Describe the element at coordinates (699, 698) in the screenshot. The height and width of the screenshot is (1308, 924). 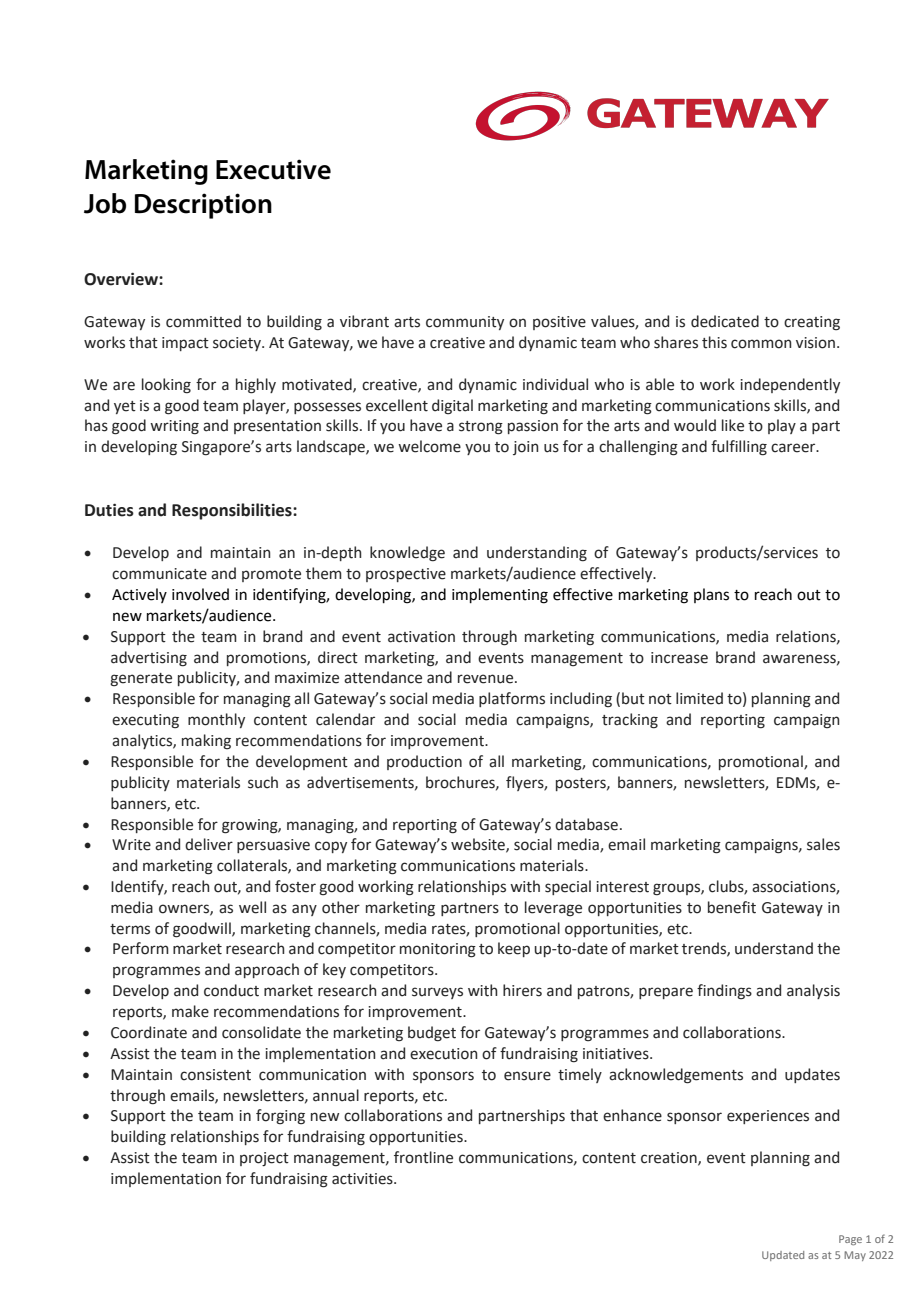
I see `limited` at that location.
